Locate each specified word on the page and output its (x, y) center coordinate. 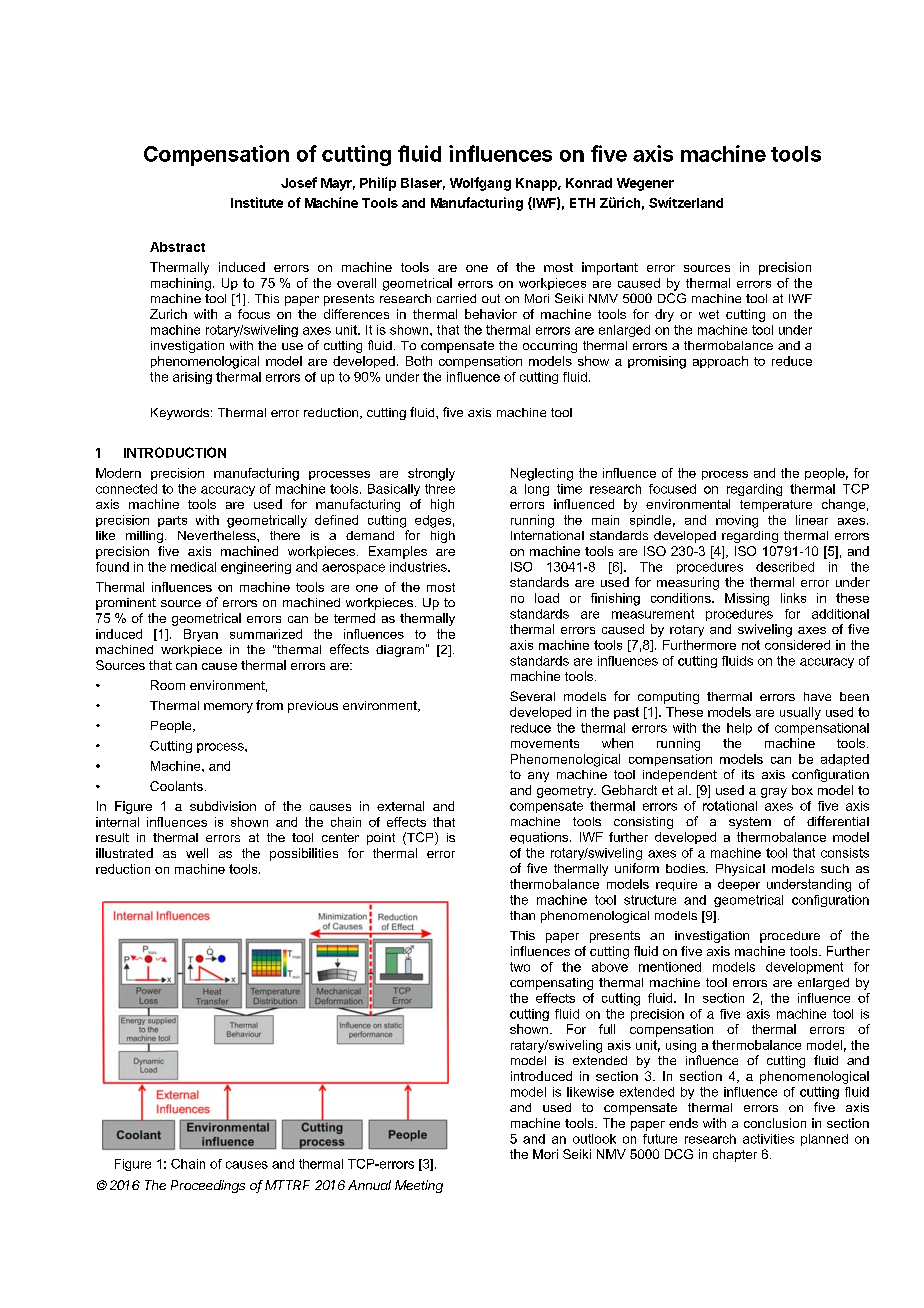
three (440, 489)
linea (809, 520)
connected (126, 489)
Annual (369, 1185)
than (522, 915)
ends (683, 1123)
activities (768, 1139)
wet (709, 314)
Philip (378, 184)
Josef (299, 182)
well (197, 853)
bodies (686, 868)
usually (800, 713)
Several (532, 696)
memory (228, 708)
